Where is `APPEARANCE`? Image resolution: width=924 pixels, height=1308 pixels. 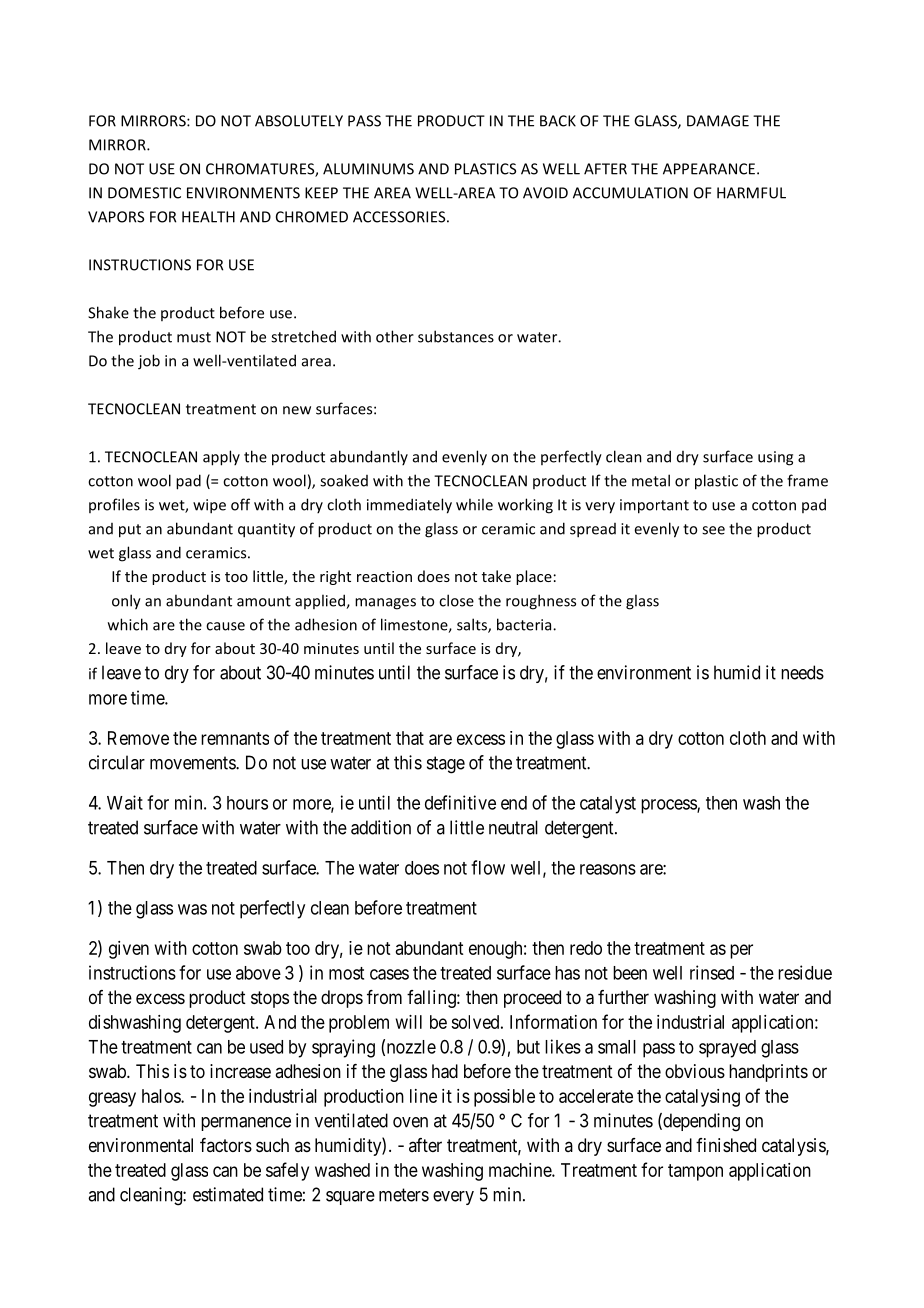 APPEARANCE is located at coordinates (710, 169).
